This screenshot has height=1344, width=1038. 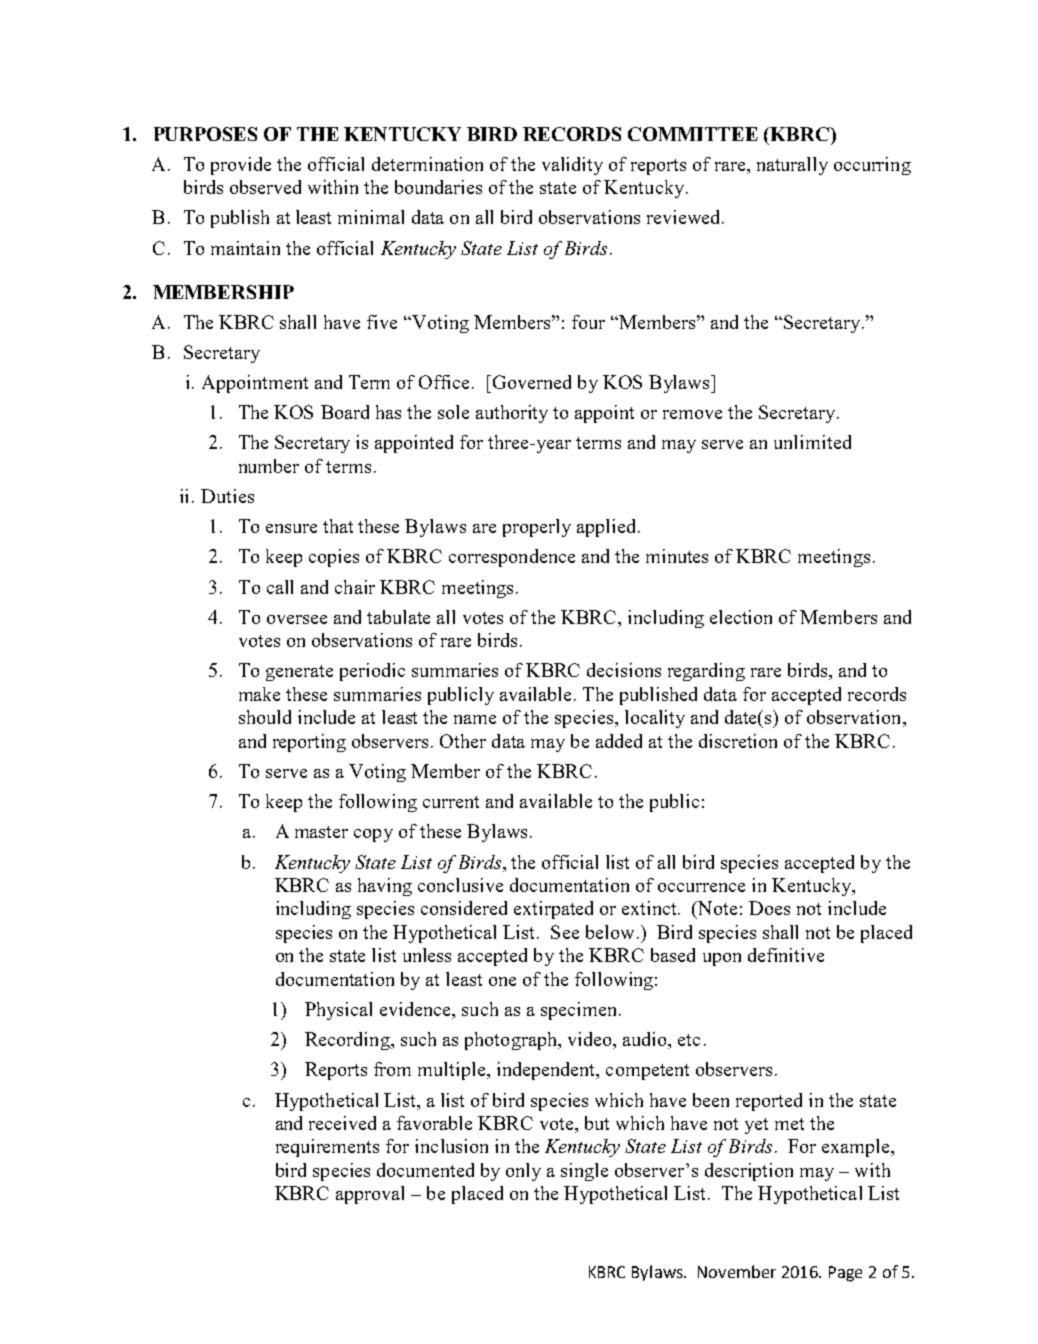 What do you see at coordinates (537, 528) in the screenshot?
I see `properly` at bounding box center [537, 528].
